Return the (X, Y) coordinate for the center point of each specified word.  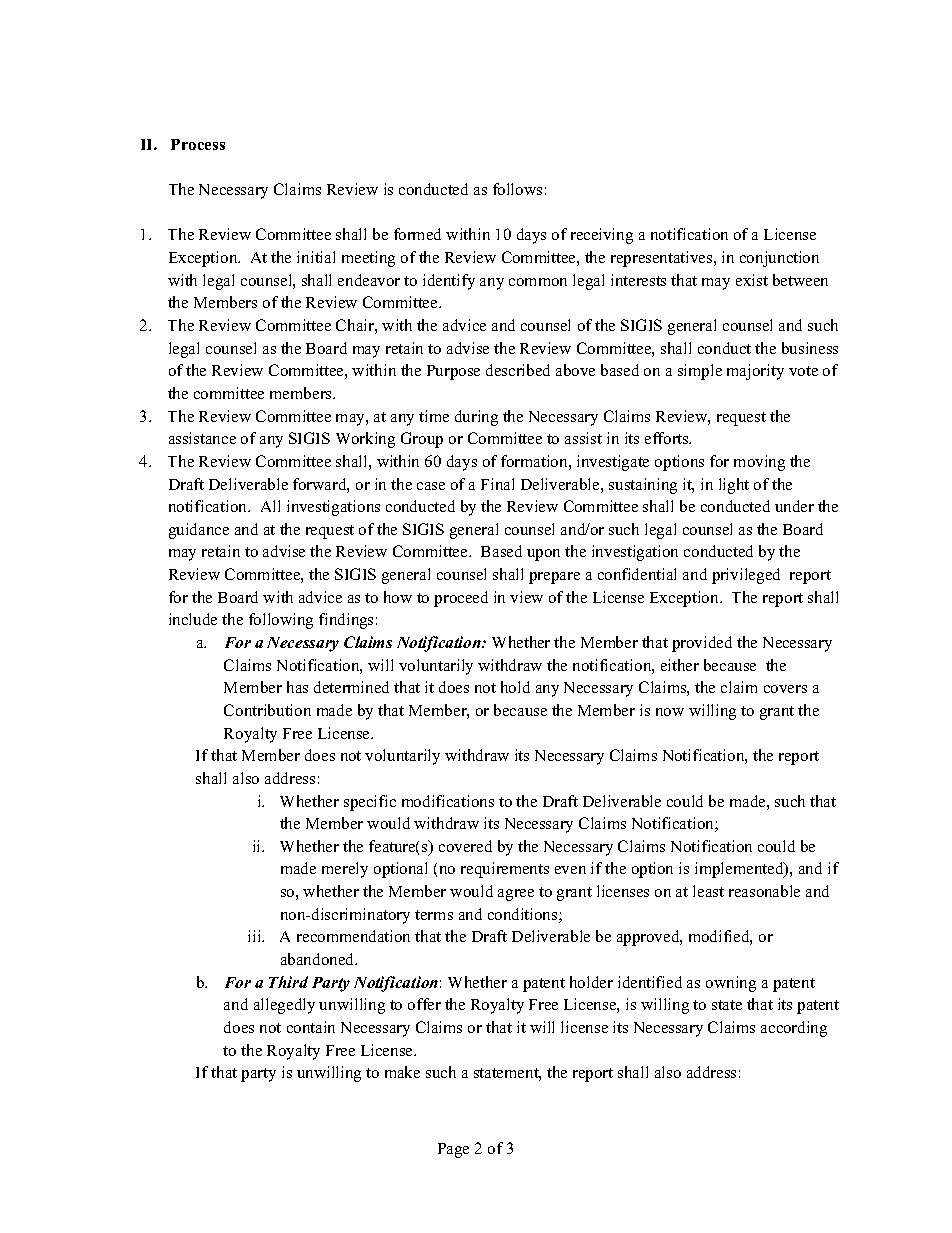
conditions (524, 915)
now (670, 712)
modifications (448, 801)
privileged (746, 576)
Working (365, 440)
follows (517, 189)
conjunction (779, 259)
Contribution (267, 710)
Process (198, 144)
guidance (199, 531)
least (708, 891)
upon (543, 555)
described (518, 370)
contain (311, 1027)
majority (755, 372)
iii (256, 936)
